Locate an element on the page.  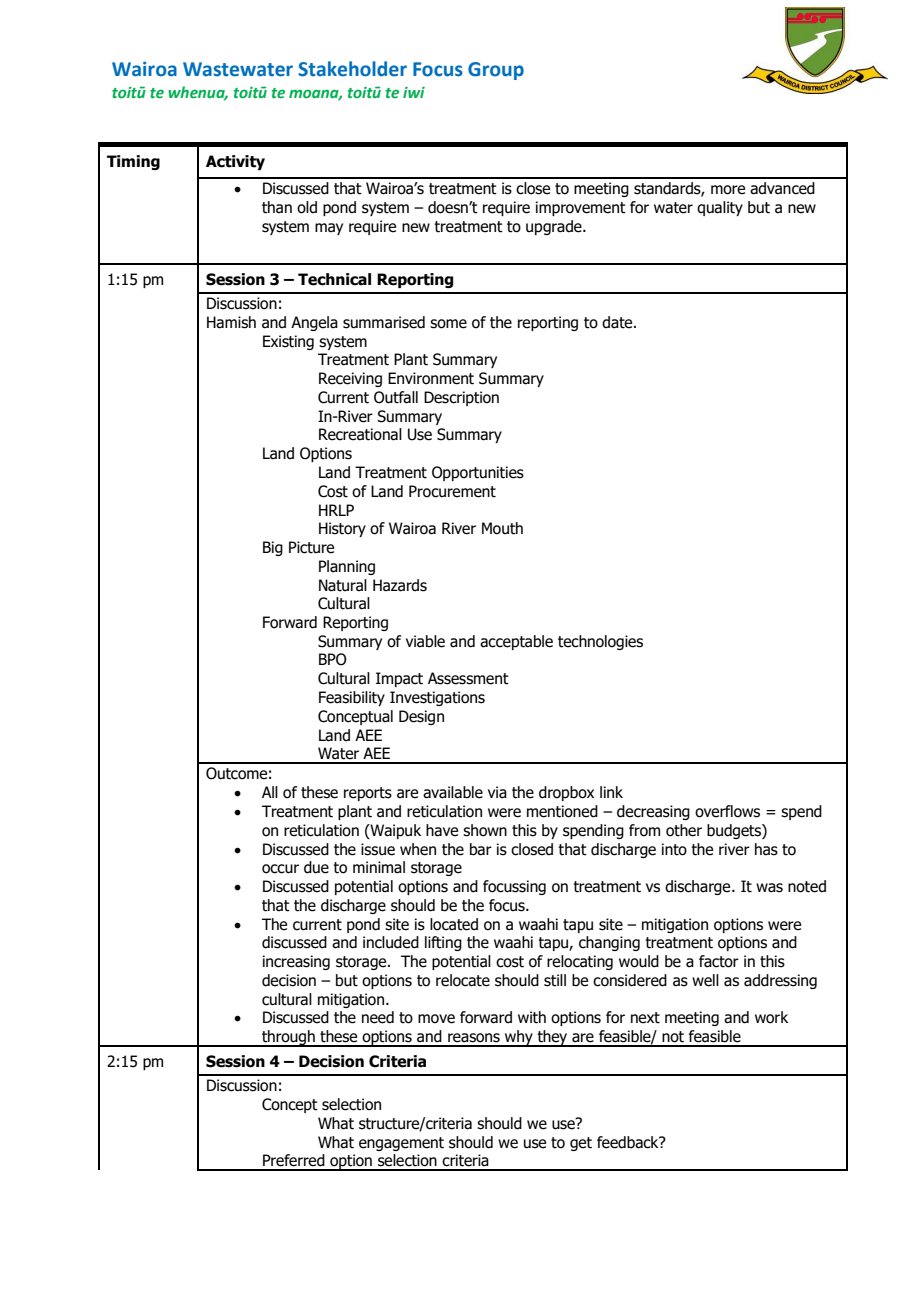
engagement is located at coordinates (401, 1144).
